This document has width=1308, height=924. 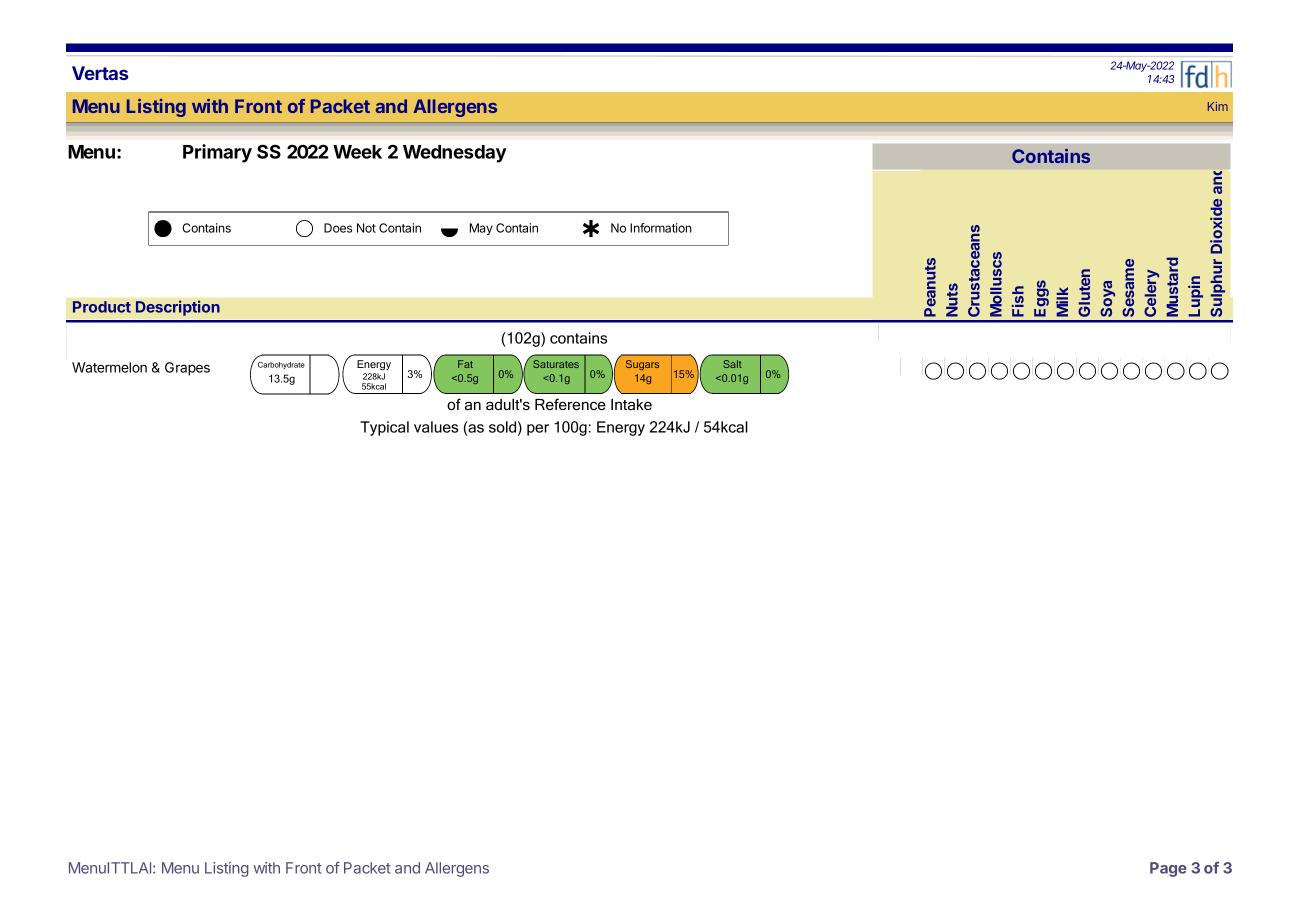 I want to click on Salt, so click(x=732, y=364).
